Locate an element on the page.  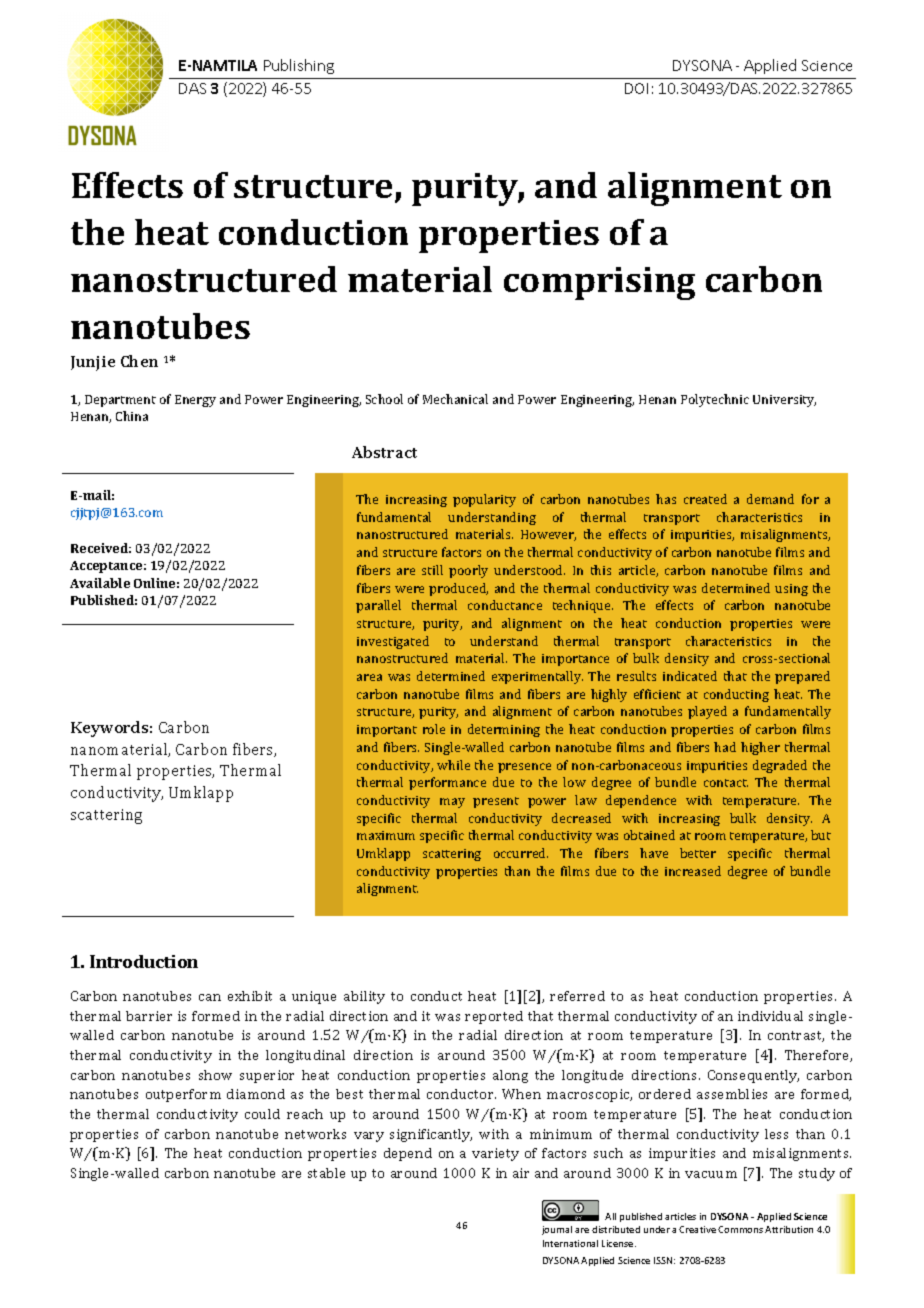
variety is located at coordinates (495, 1154).
